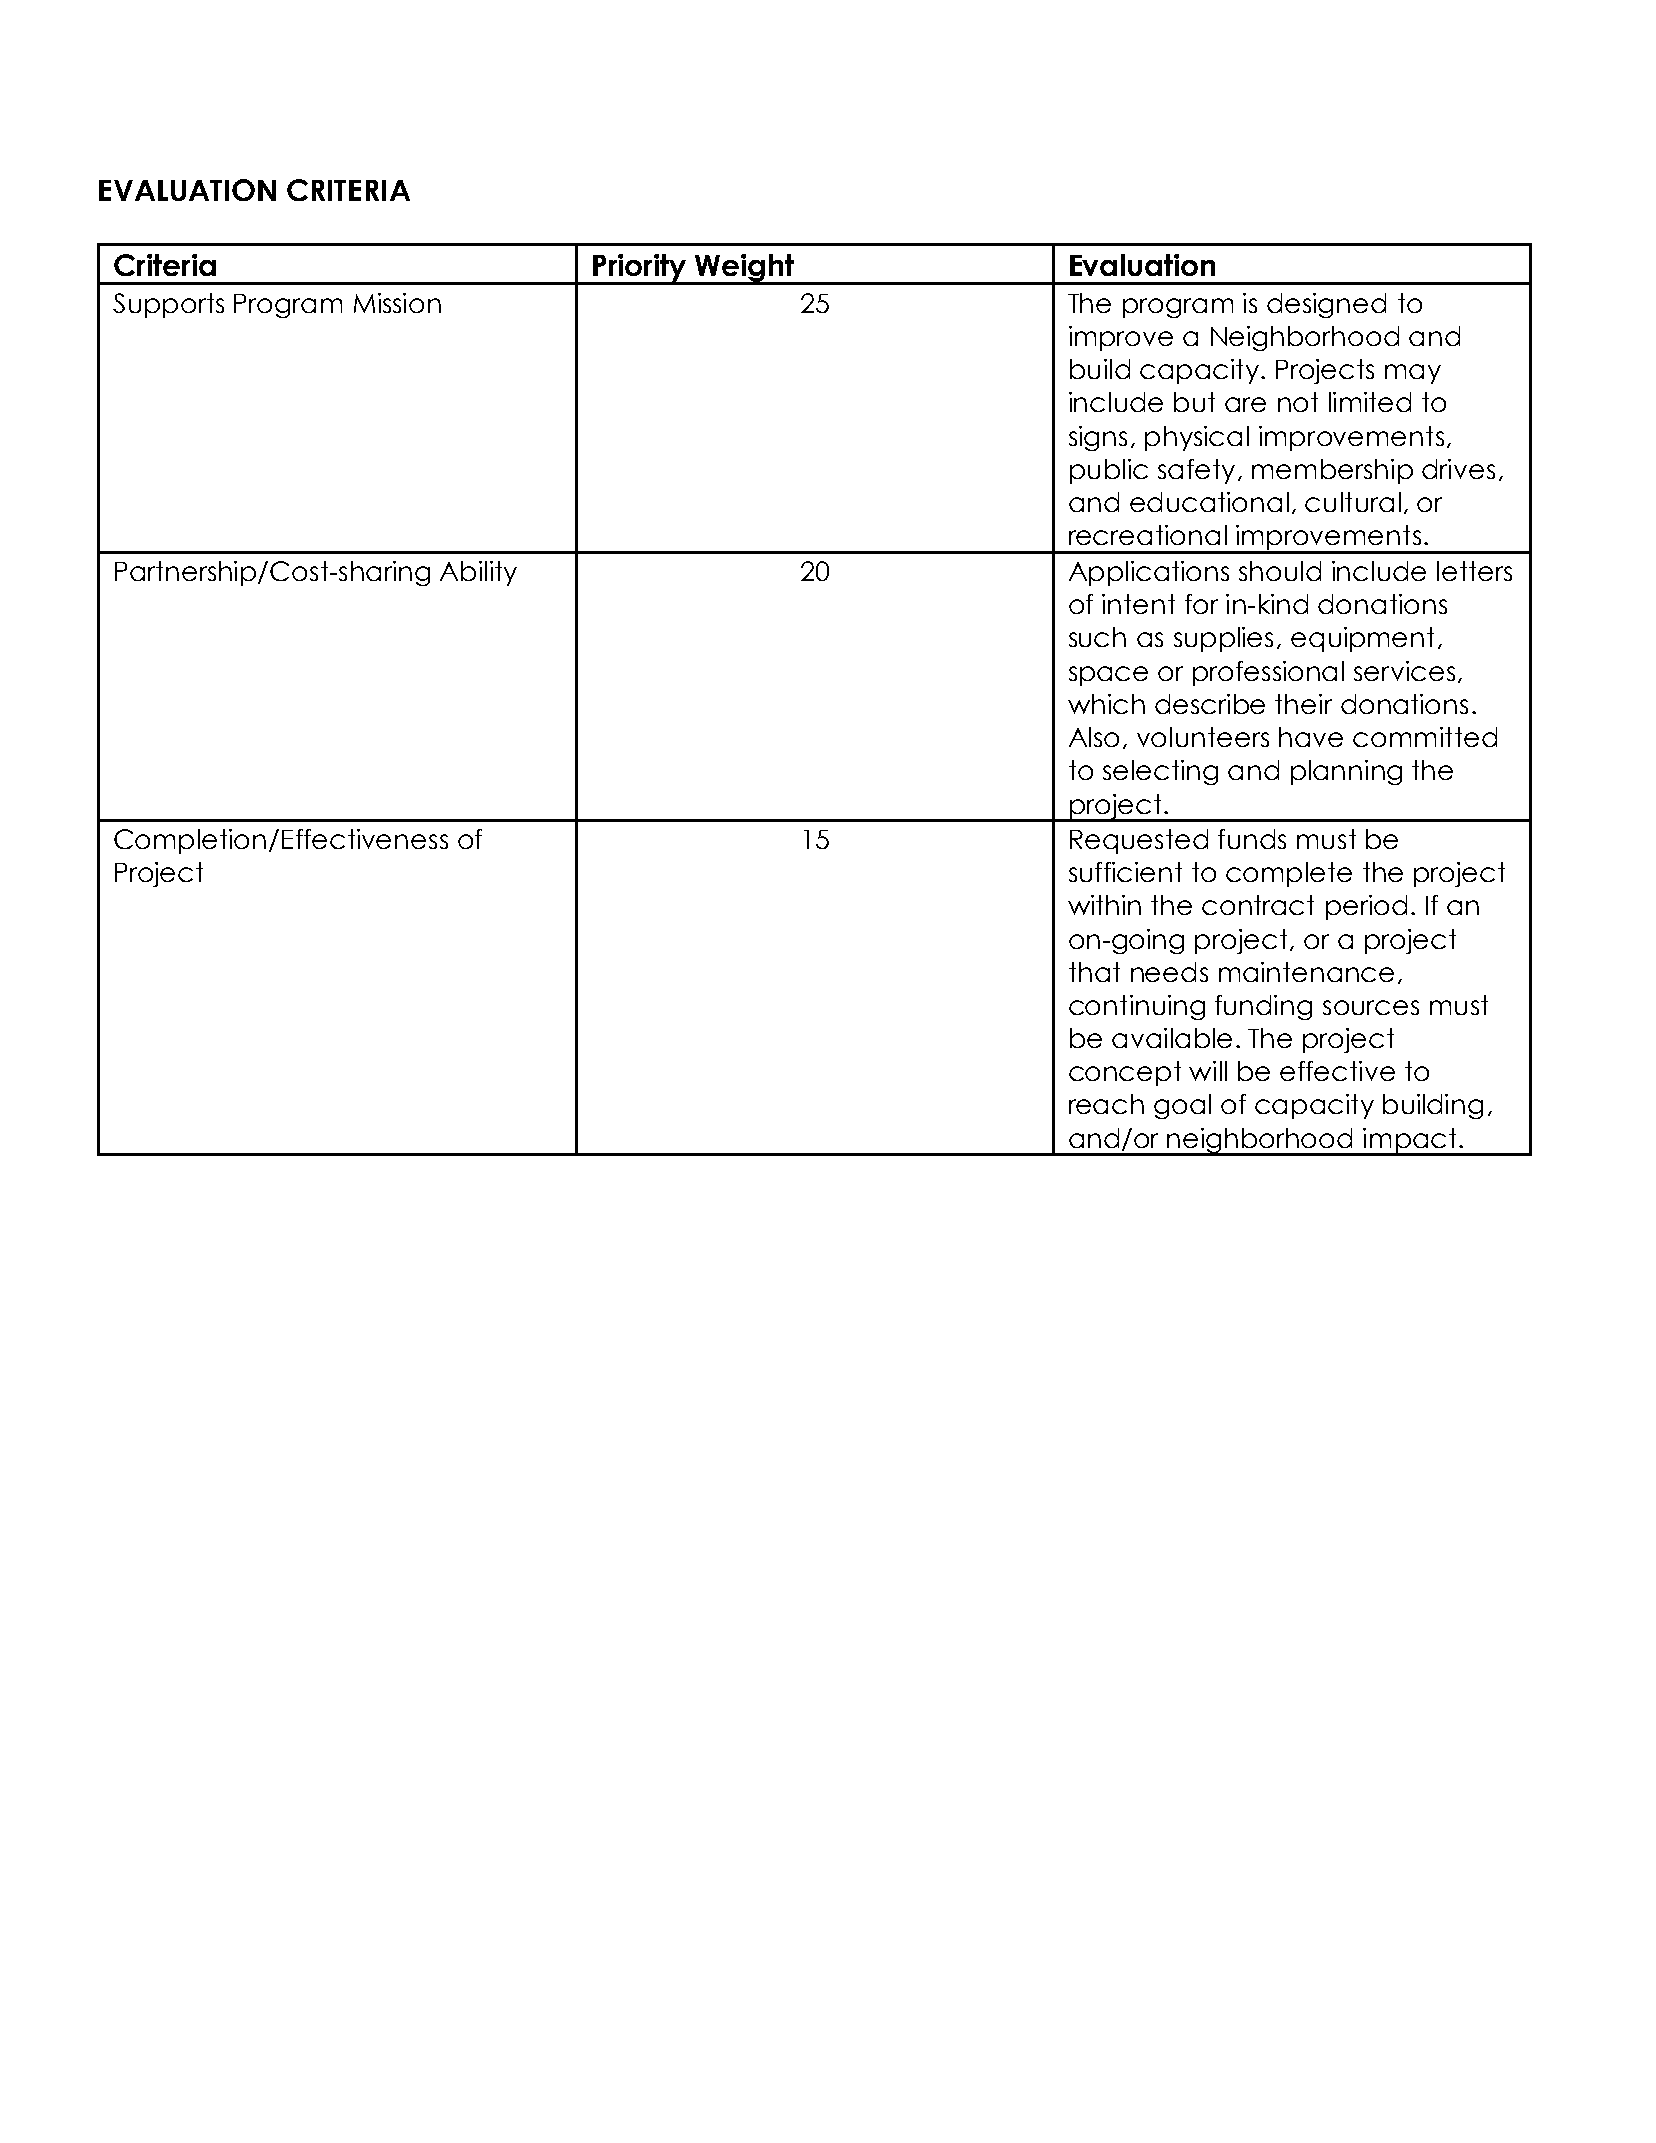 The width and height of the screenshot is (1656, 2143). What do you see at coordinates (1326, 305) in the screenshot?
I see `designed` at bounding box center [1326, 305].
